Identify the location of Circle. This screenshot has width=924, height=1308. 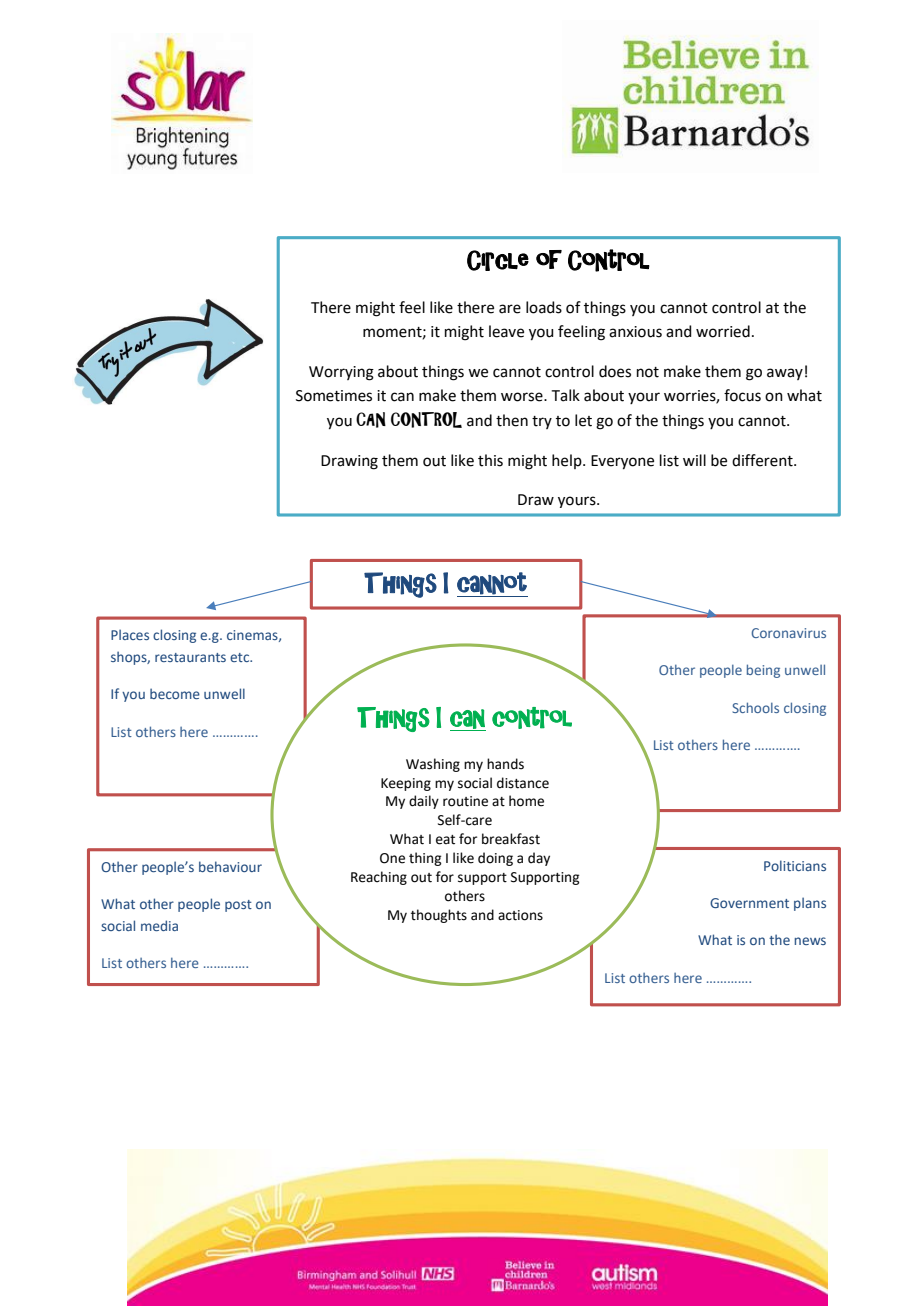
(498, 260).
